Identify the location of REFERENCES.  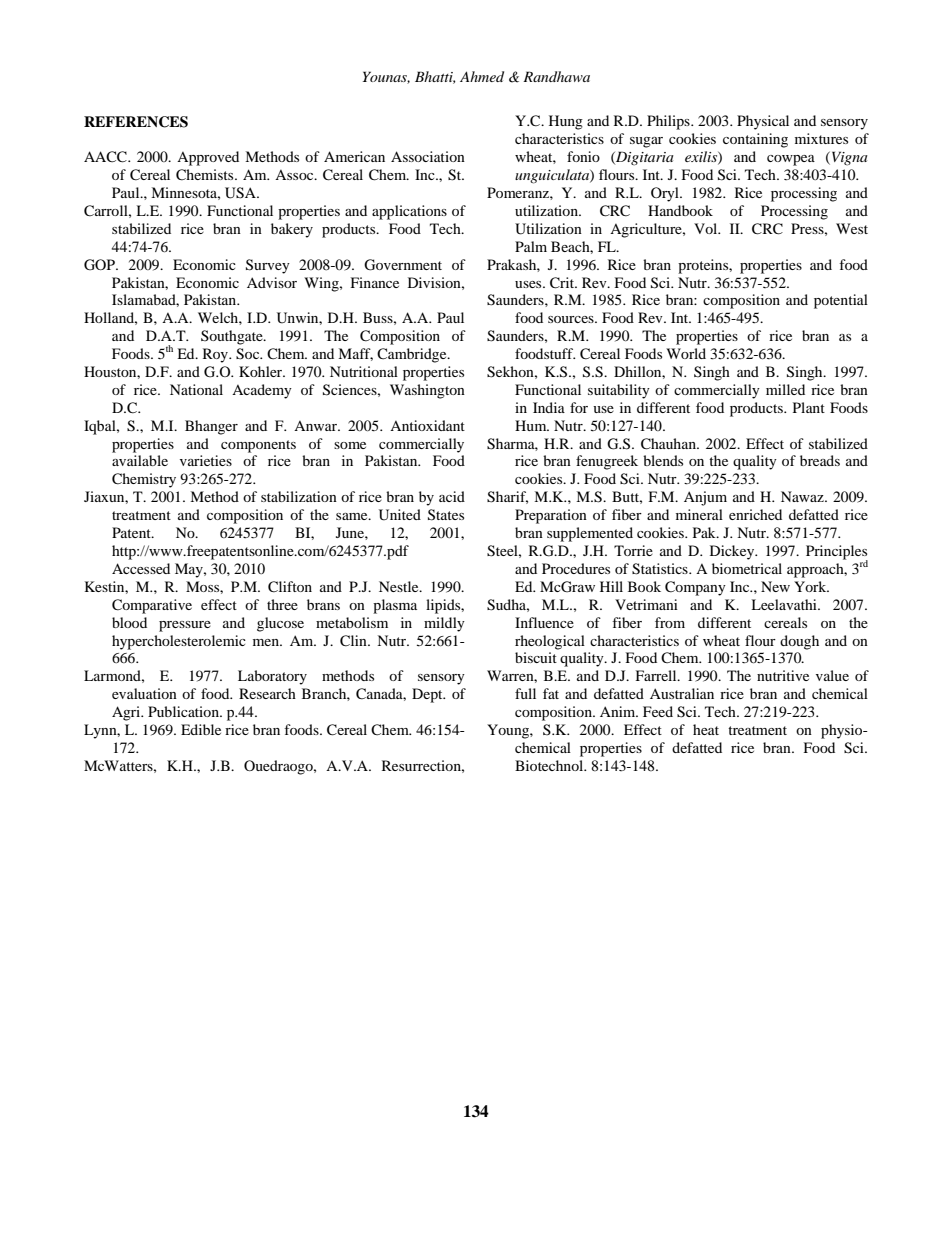
(136, 122).
